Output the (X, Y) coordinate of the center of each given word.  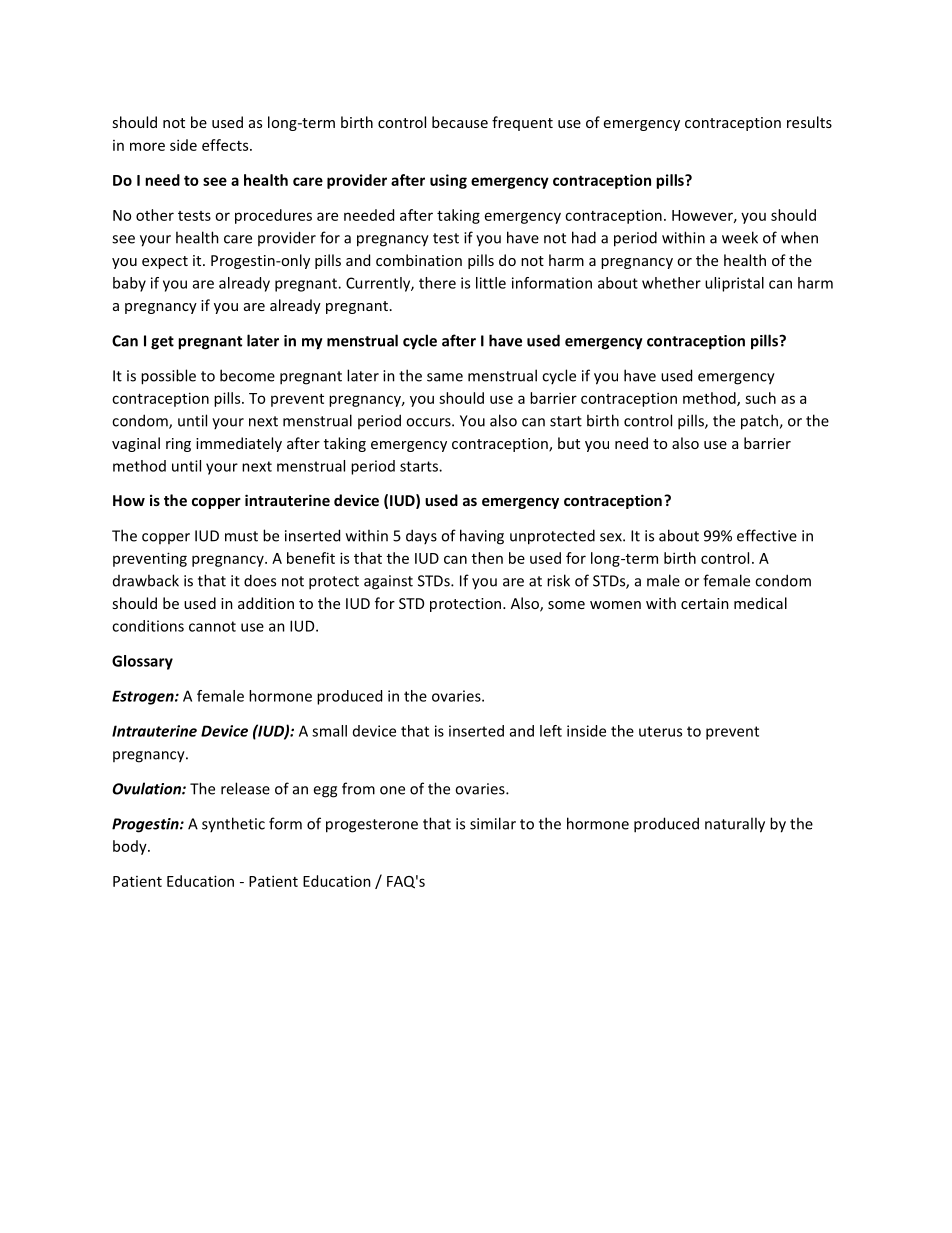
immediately (239, 444)
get (162, 343)
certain (705, 603)
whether (671, 283)
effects (226, 145)
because (460, 122)
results (809, 122)
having (482, 537)
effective (767, 535)
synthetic (233, 824)
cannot (212, 626)
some (566, 605)
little (491, 283)
